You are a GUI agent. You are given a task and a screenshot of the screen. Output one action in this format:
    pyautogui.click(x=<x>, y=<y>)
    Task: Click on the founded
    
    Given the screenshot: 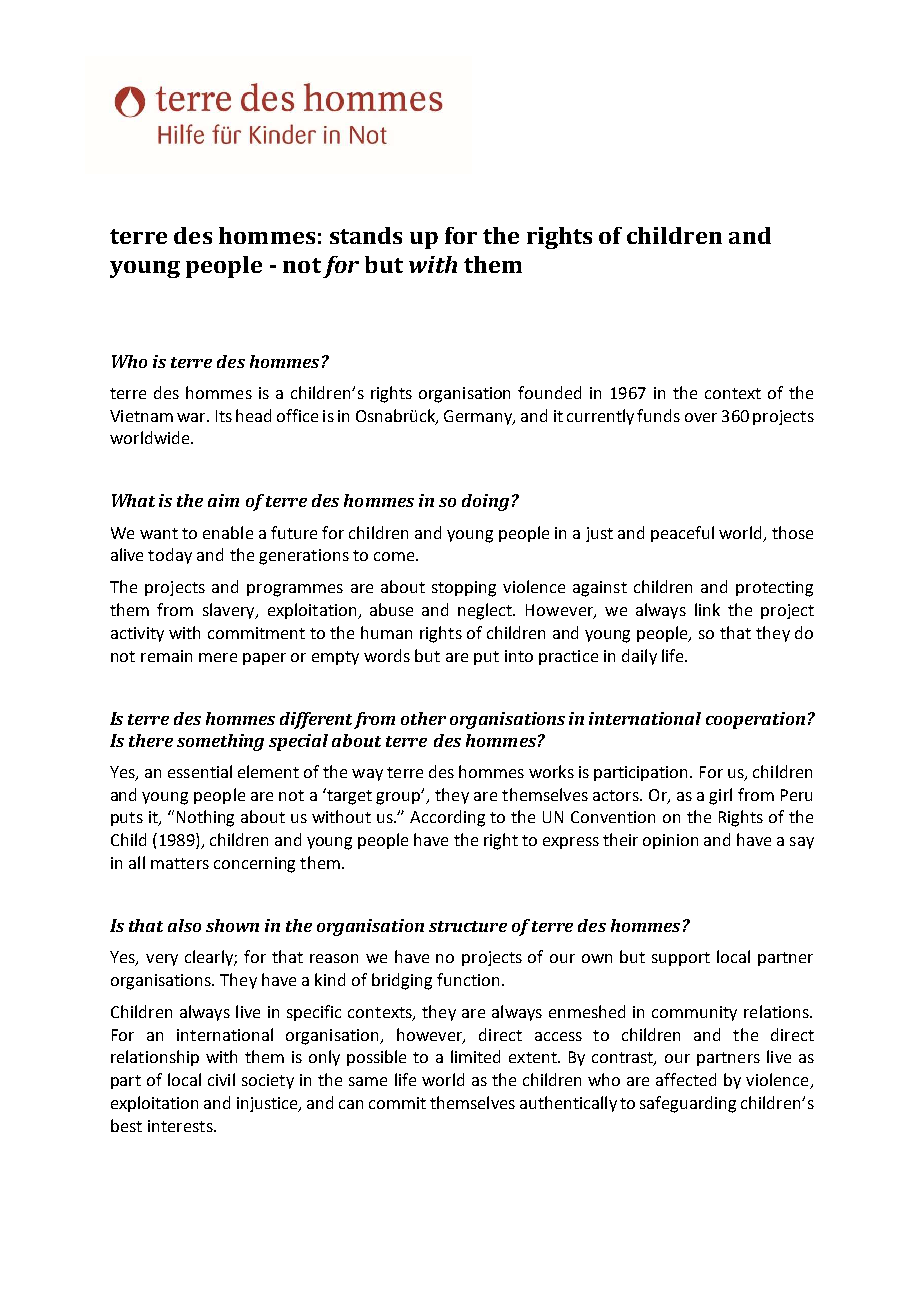 What is the action you would take?
    pyautogui.click(x=549, y=392)
